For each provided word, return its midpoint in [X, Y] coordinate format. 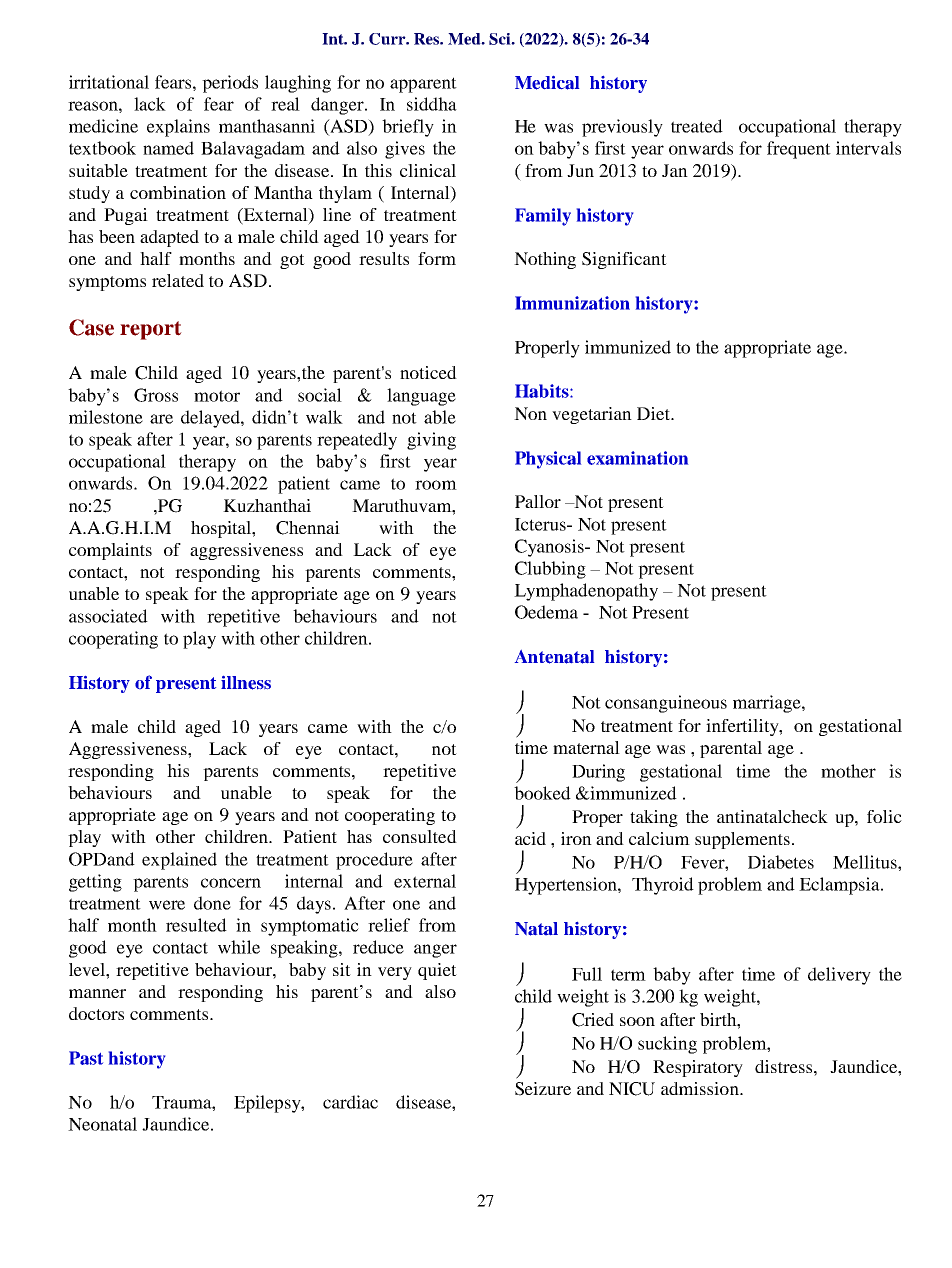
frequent [799, 150]
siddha [432, 104]
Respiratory [698, 1068]
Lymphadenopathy [586, 592]
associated [108, 616]
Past [86, 1058]
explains [178, 128]
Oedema [546, 612]
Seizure [543, 1089]
